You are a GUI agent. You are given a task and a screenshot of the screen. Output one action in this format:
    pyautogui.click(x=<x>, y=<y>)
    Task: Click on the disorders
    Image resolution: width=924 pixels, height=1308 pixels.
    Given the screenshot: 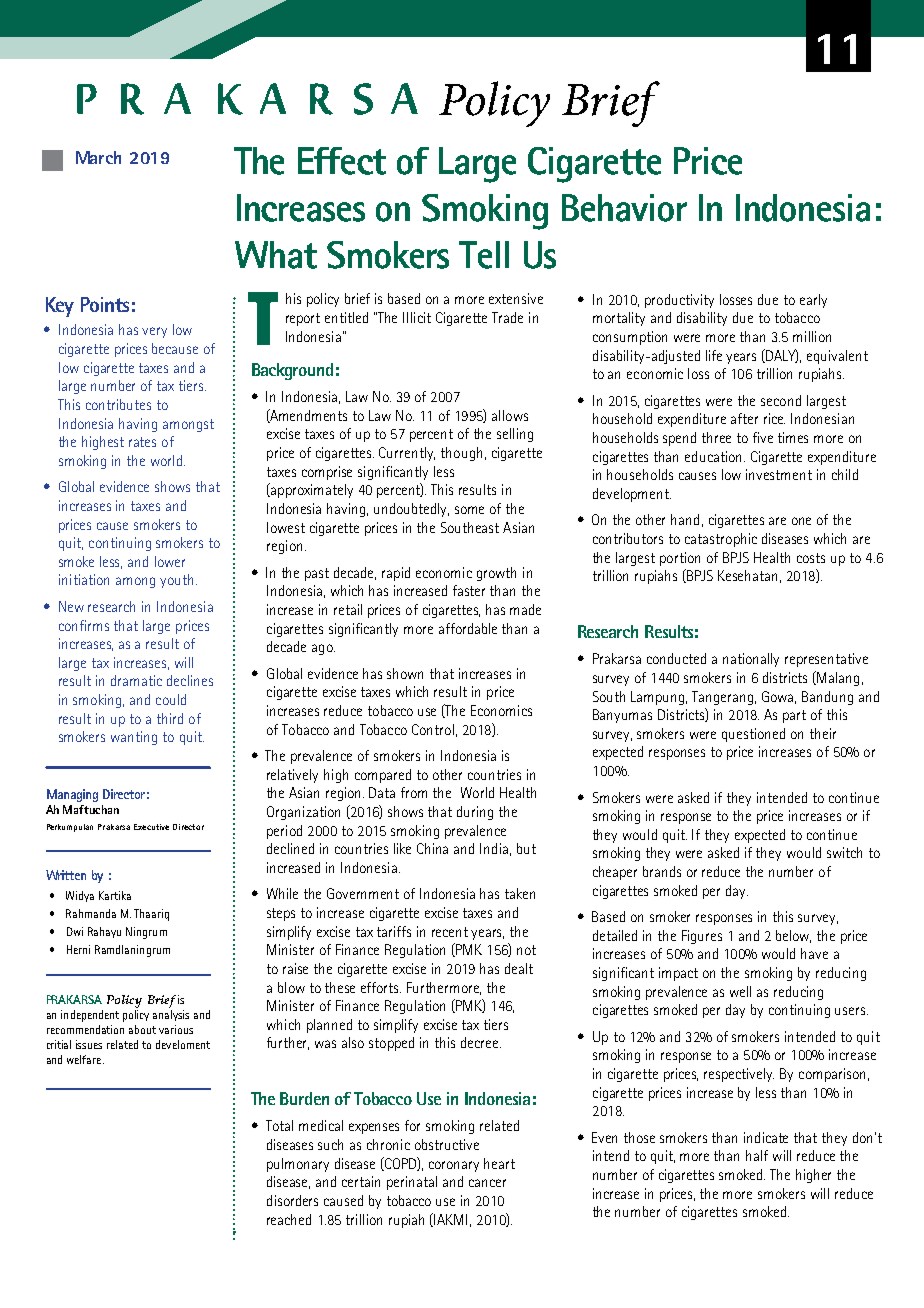 What is the action you would take?
    pyautogui.click(x=292, y=1200)
